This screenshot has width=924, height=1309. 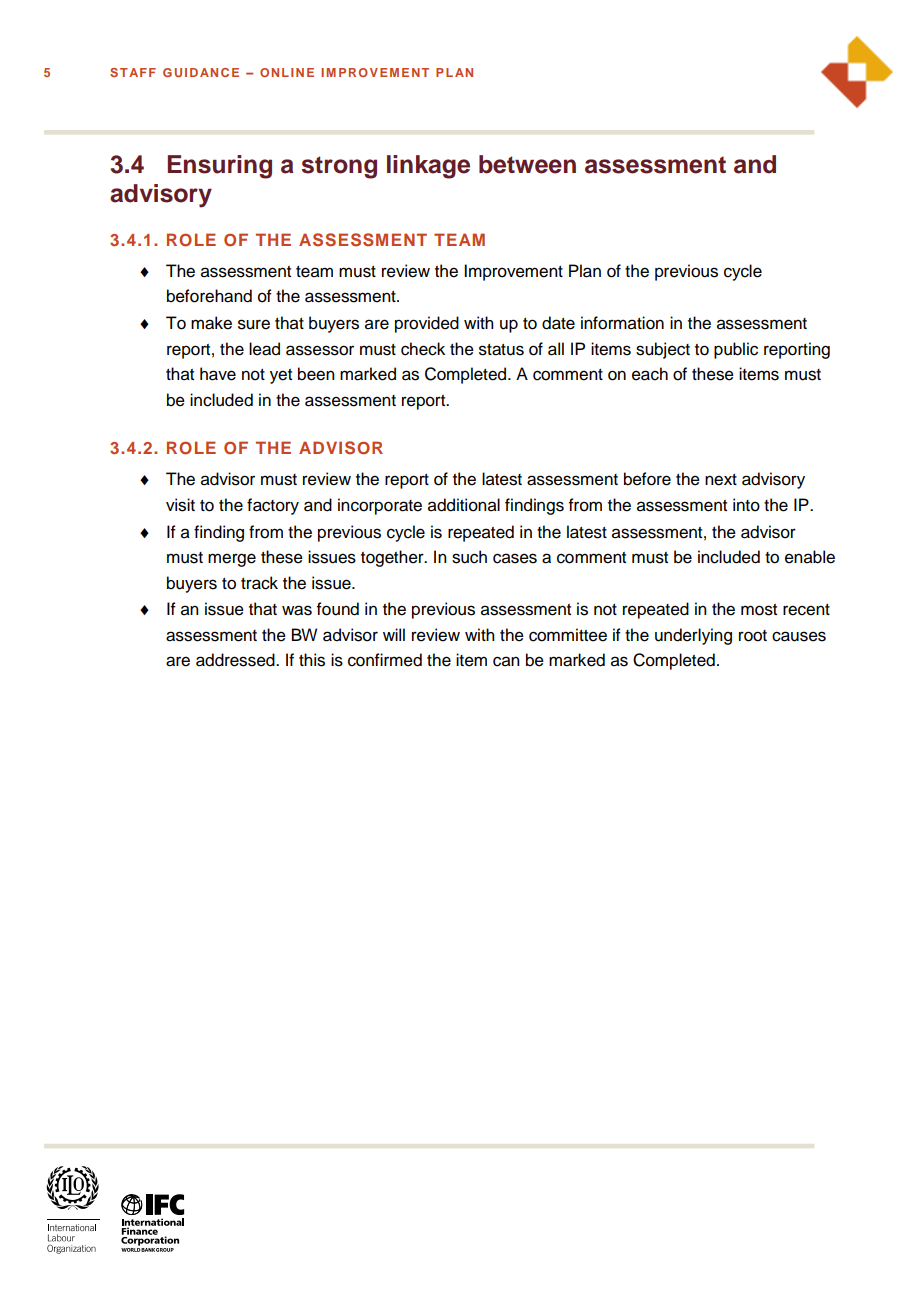 I want to click on Ensuring, so click(x=219, y=167).
